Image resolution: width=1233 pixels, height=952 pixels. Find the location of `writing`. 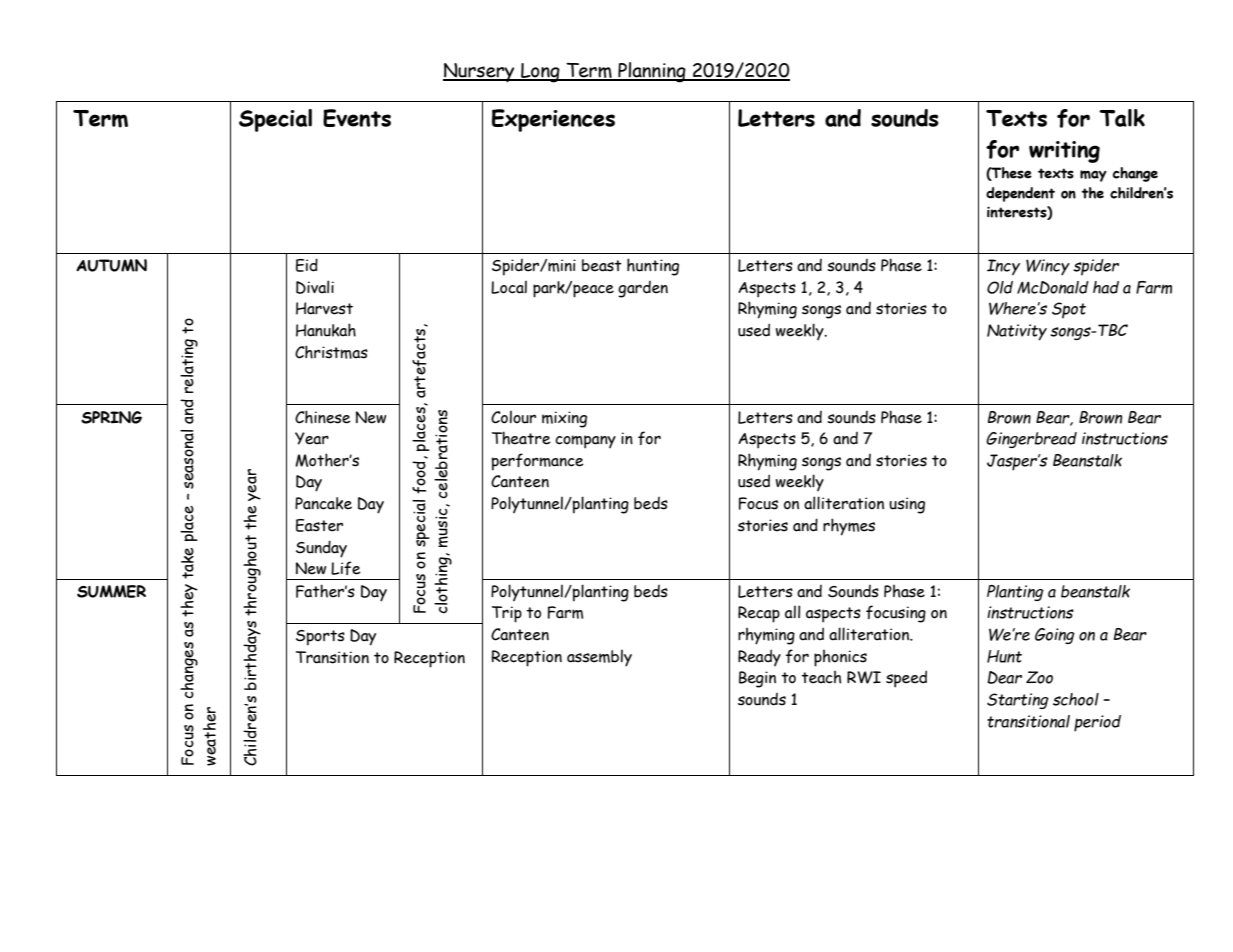

writing is located at coordinates (1064, 152).
